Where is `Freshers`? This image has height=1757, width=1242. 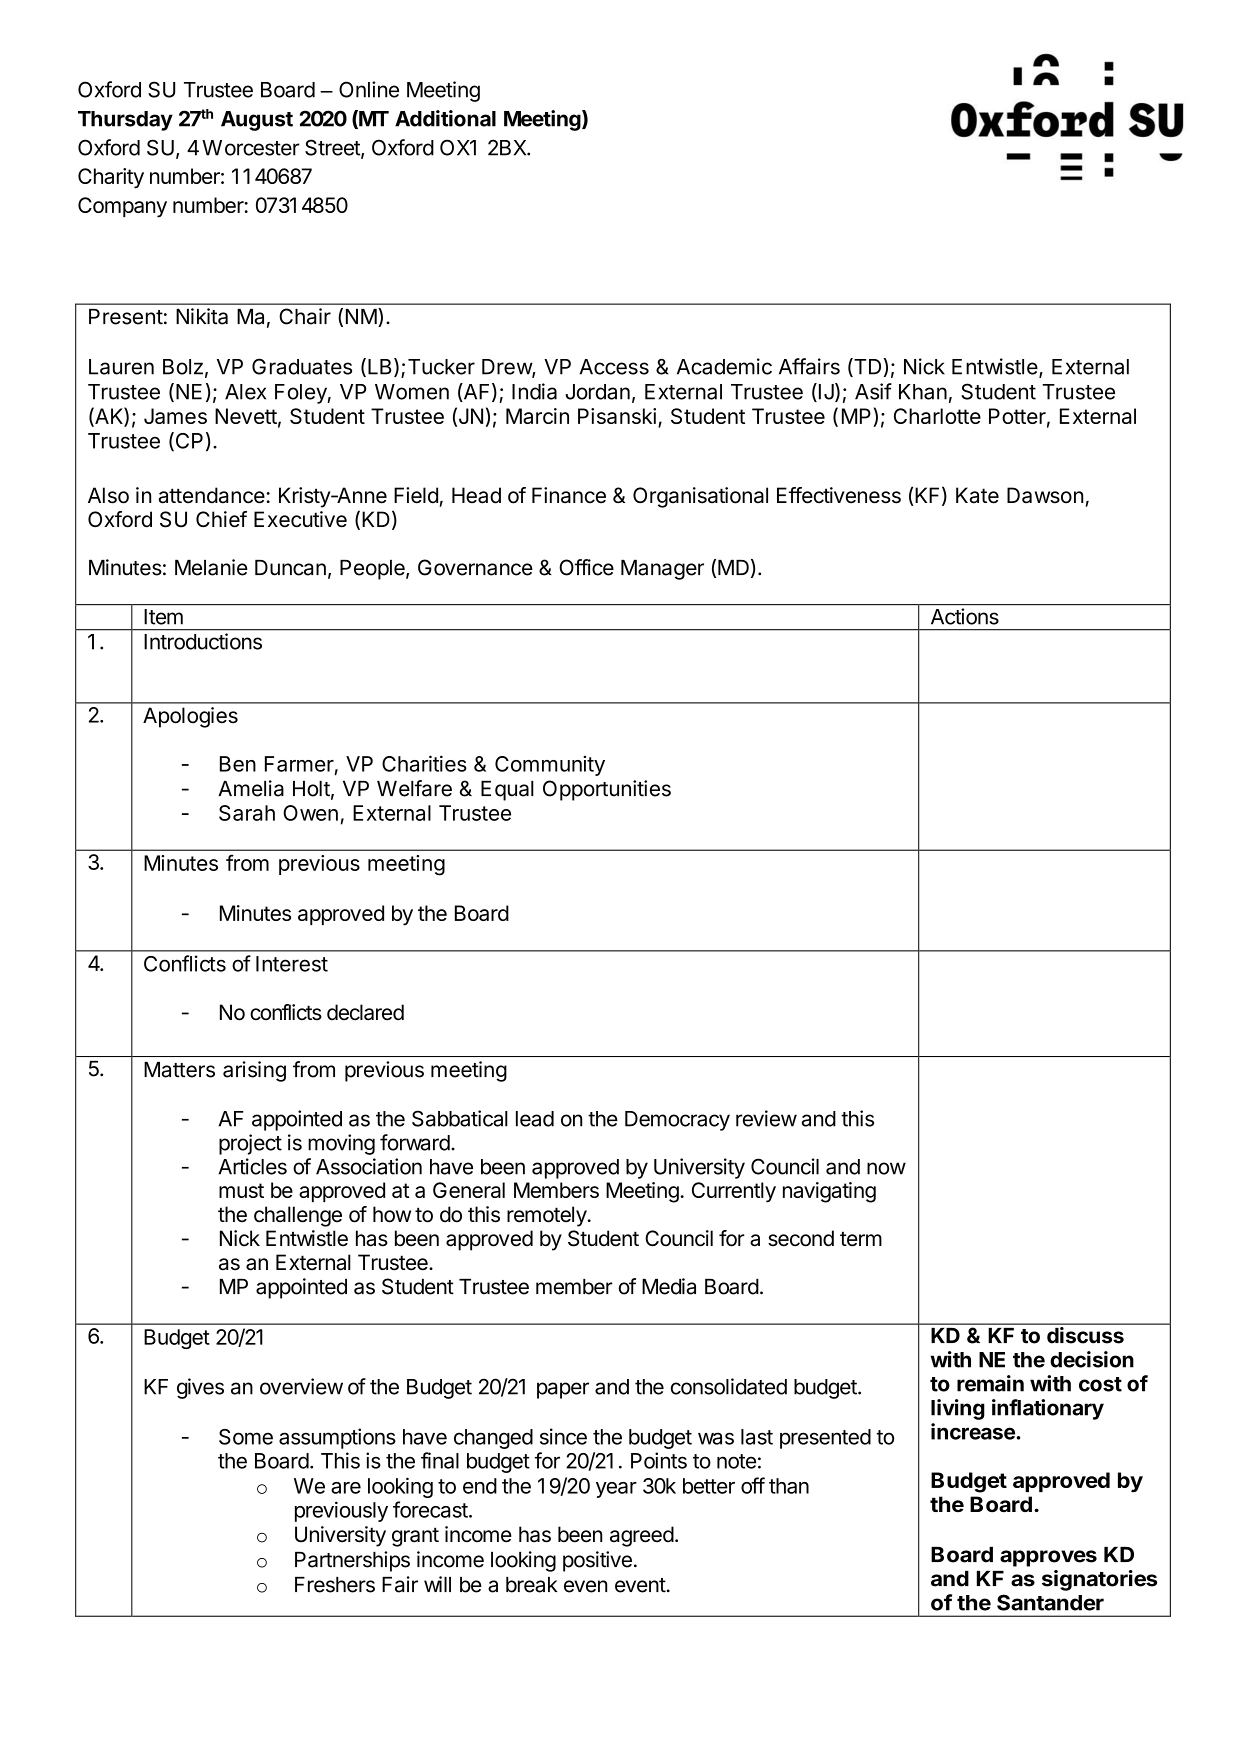
Freshers is located at coordinates (335, 1585).
